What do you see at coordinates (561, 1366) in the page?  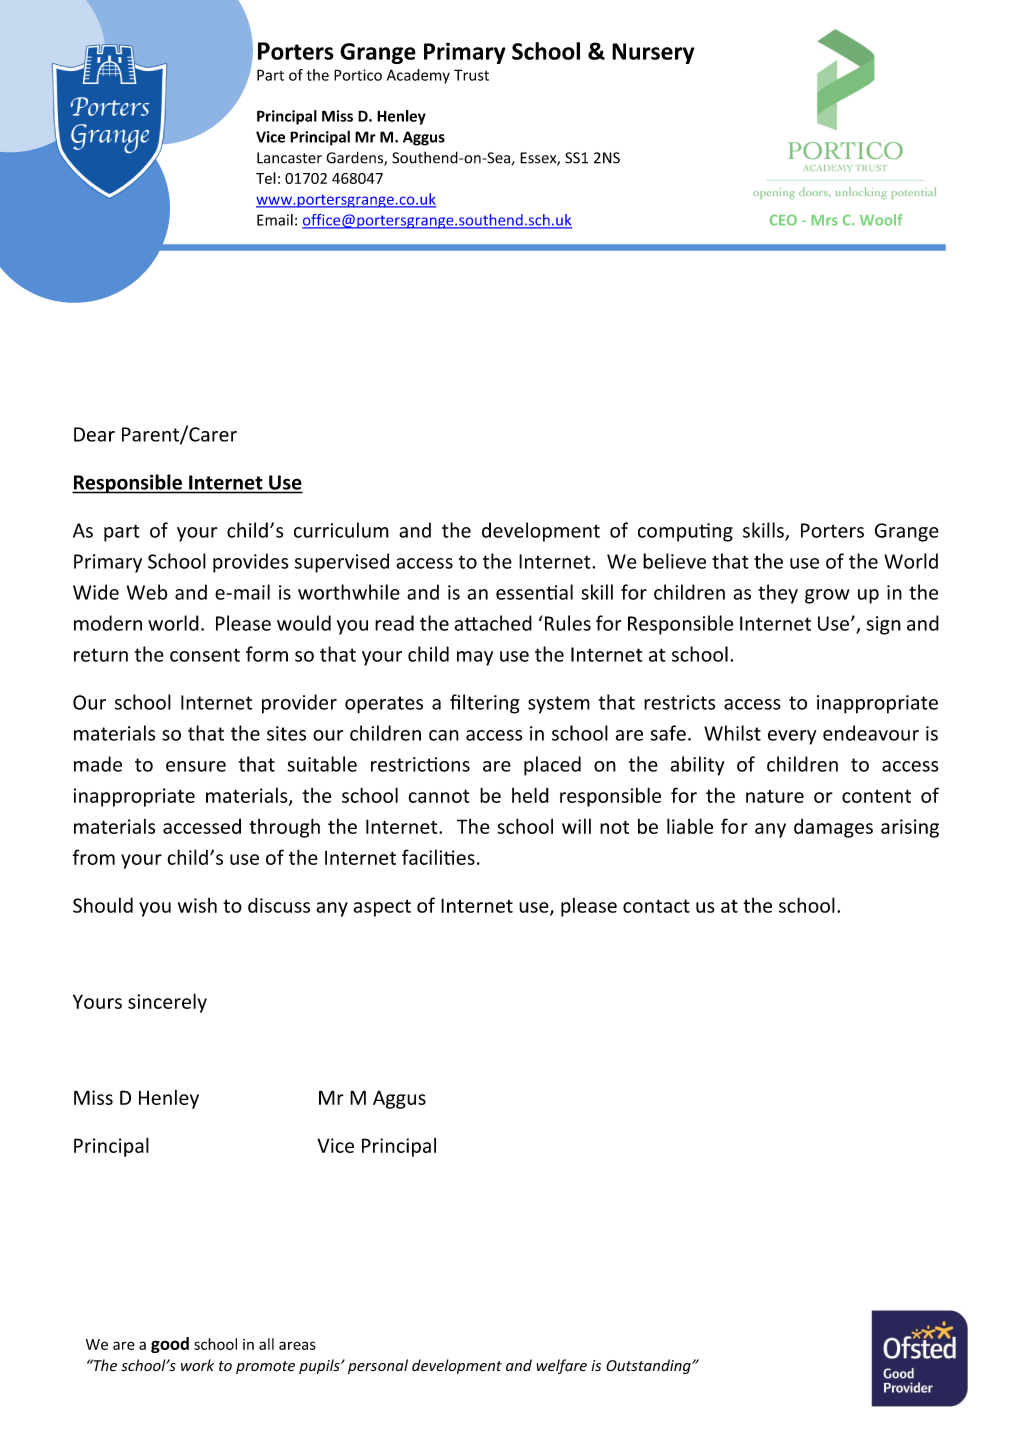 I see `welfare` at bounding box center [561, 1366].
